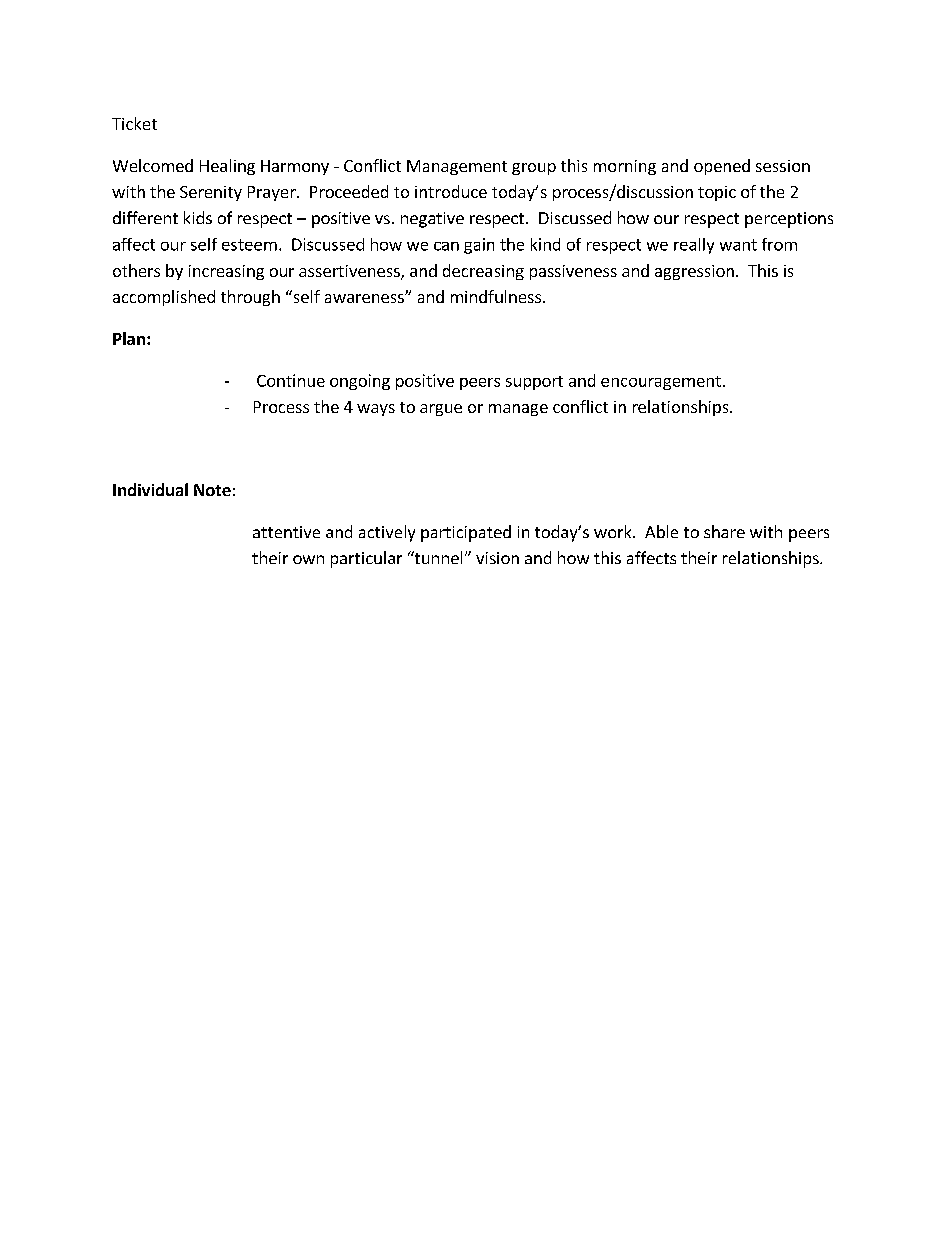 The width and height of the page is (952, 1233). What do you see at coordinates (466, 533) in the page?
I see `participated` at bounding box center [466, 533].
